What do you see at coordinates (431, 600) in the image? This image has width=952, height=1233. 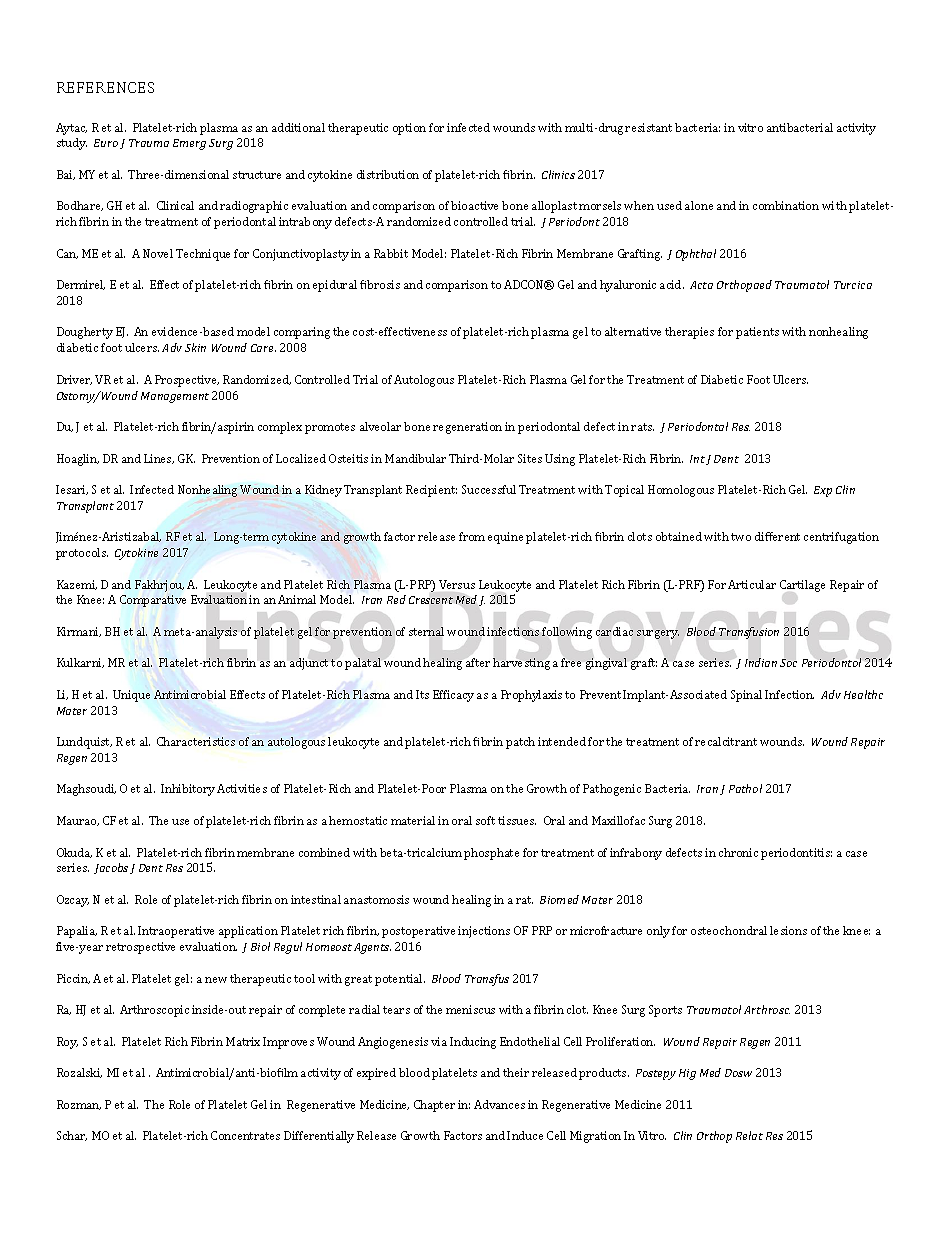 I see `Crescent` at bounding box center [431, 600].
